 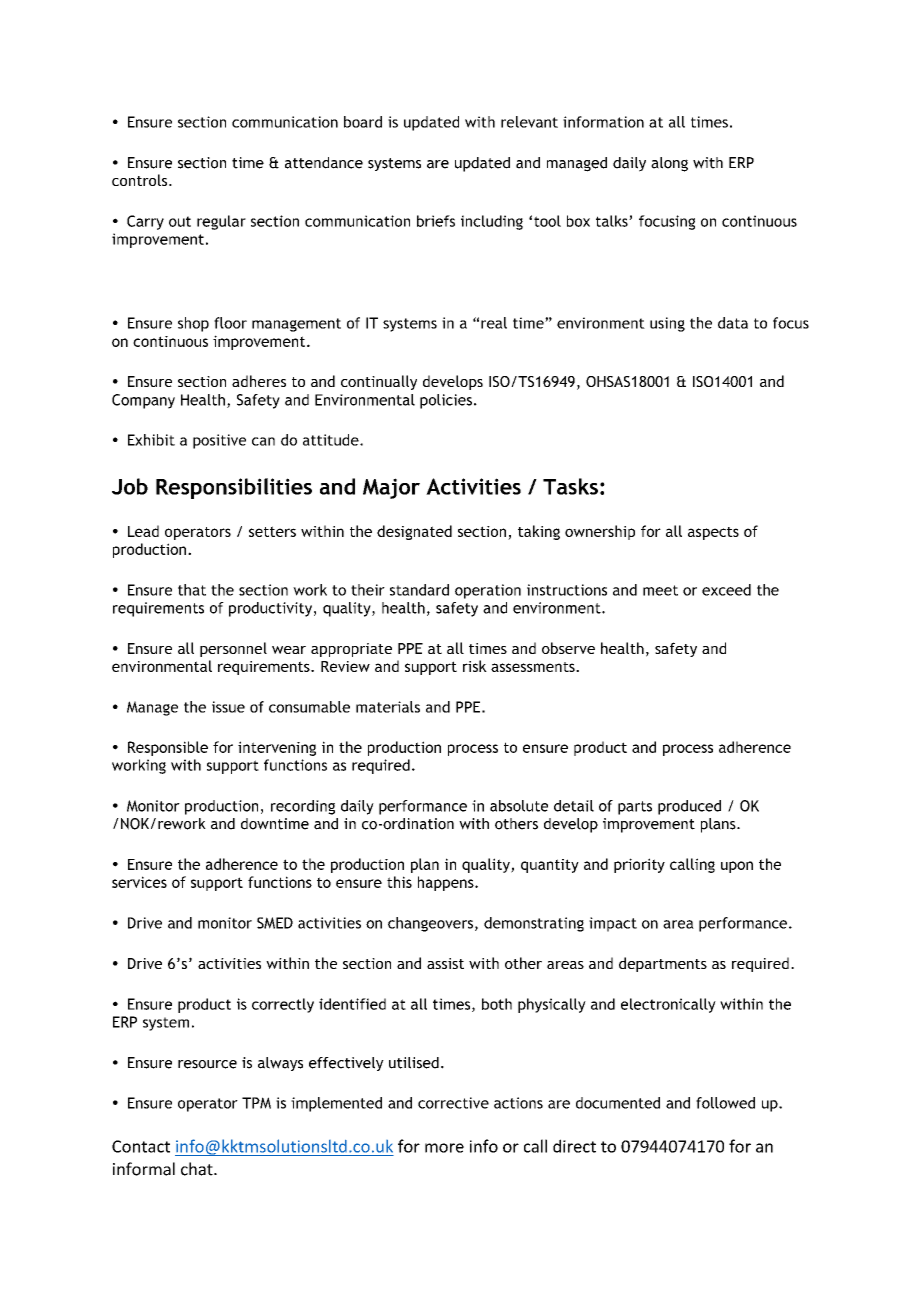 What do you see at coordinates (198, 1169) in the screenshot?
I see `chat` at bounding box center [198, 1169].
